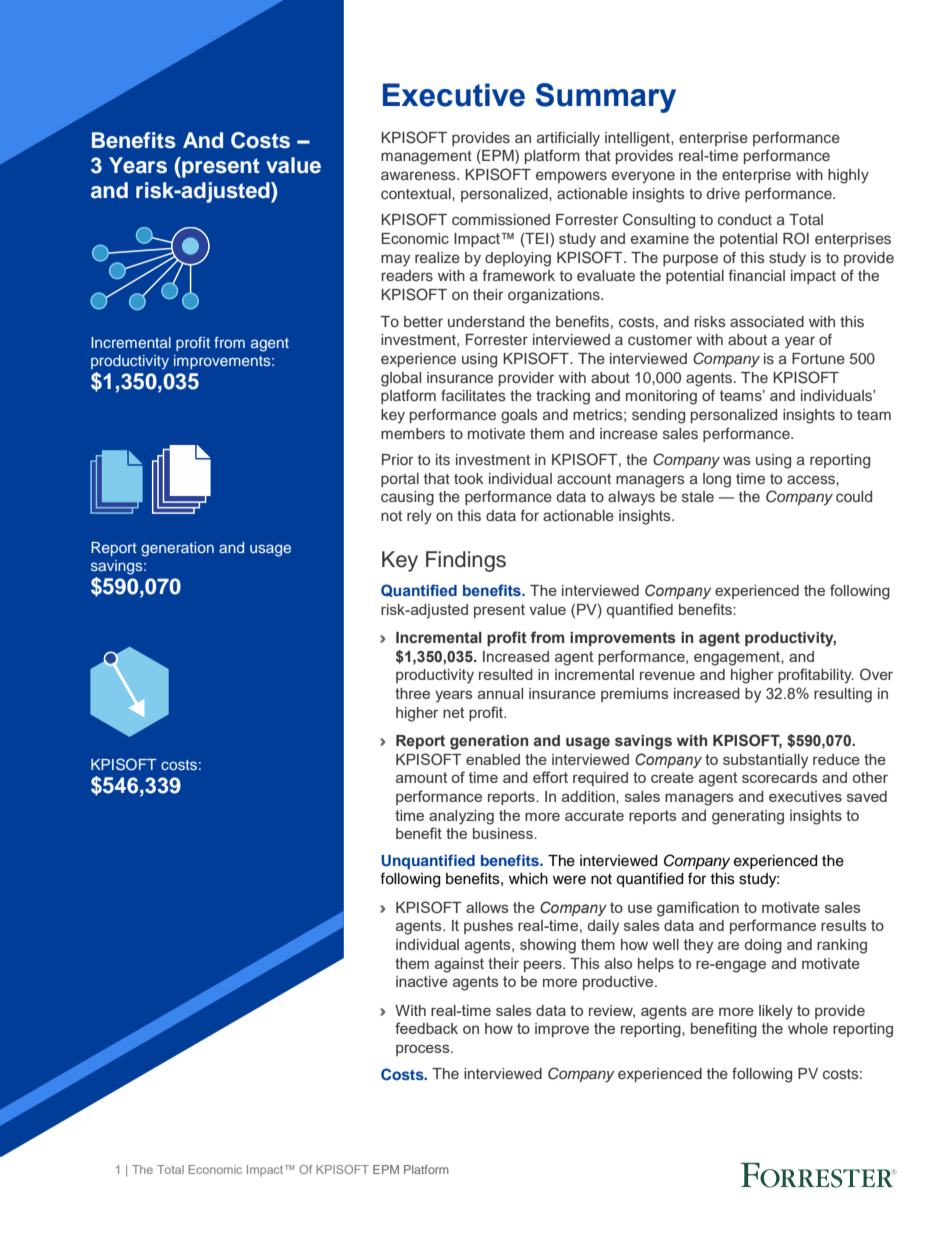 The image size is (952, 1233). Describe the element at coordinates (635, 695) in the document. I see `premiums` at that location.
